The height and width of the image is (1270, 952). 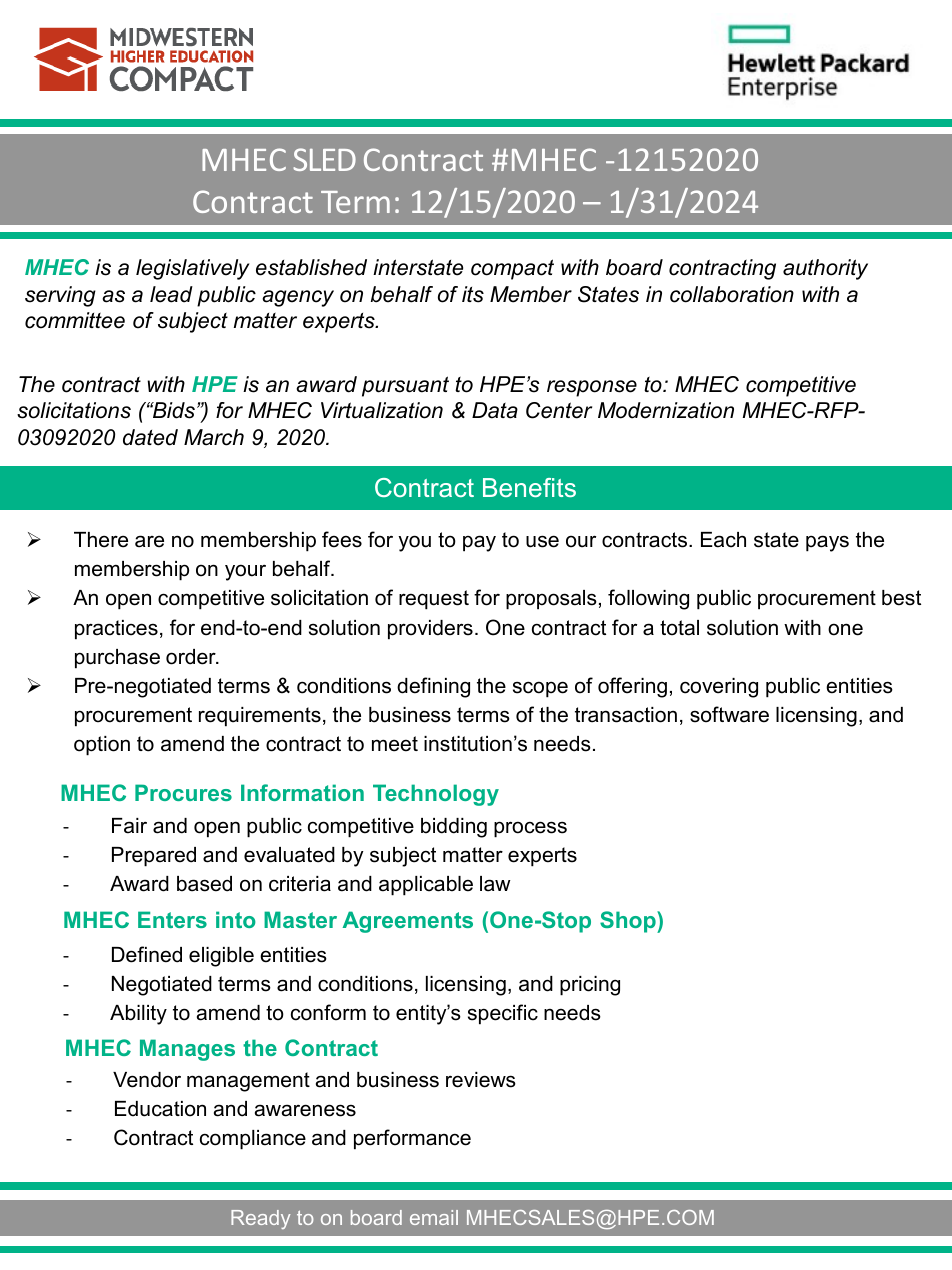 What do you see at coordinates (825, 269) in the image?
I see `authority` at bounding box center [825, 269].
